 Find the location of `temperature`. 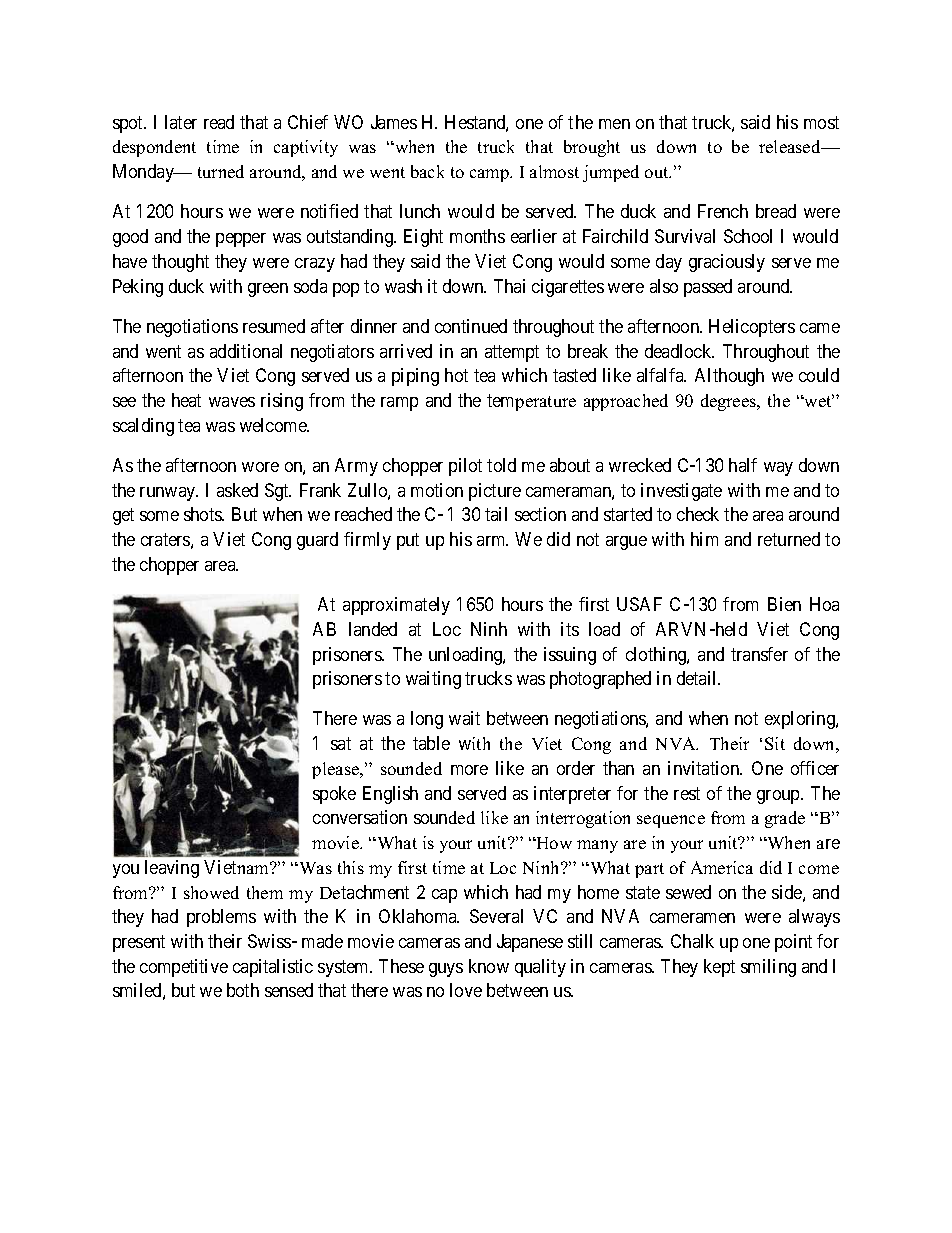

temperature is located at coordinates (531, 402).
